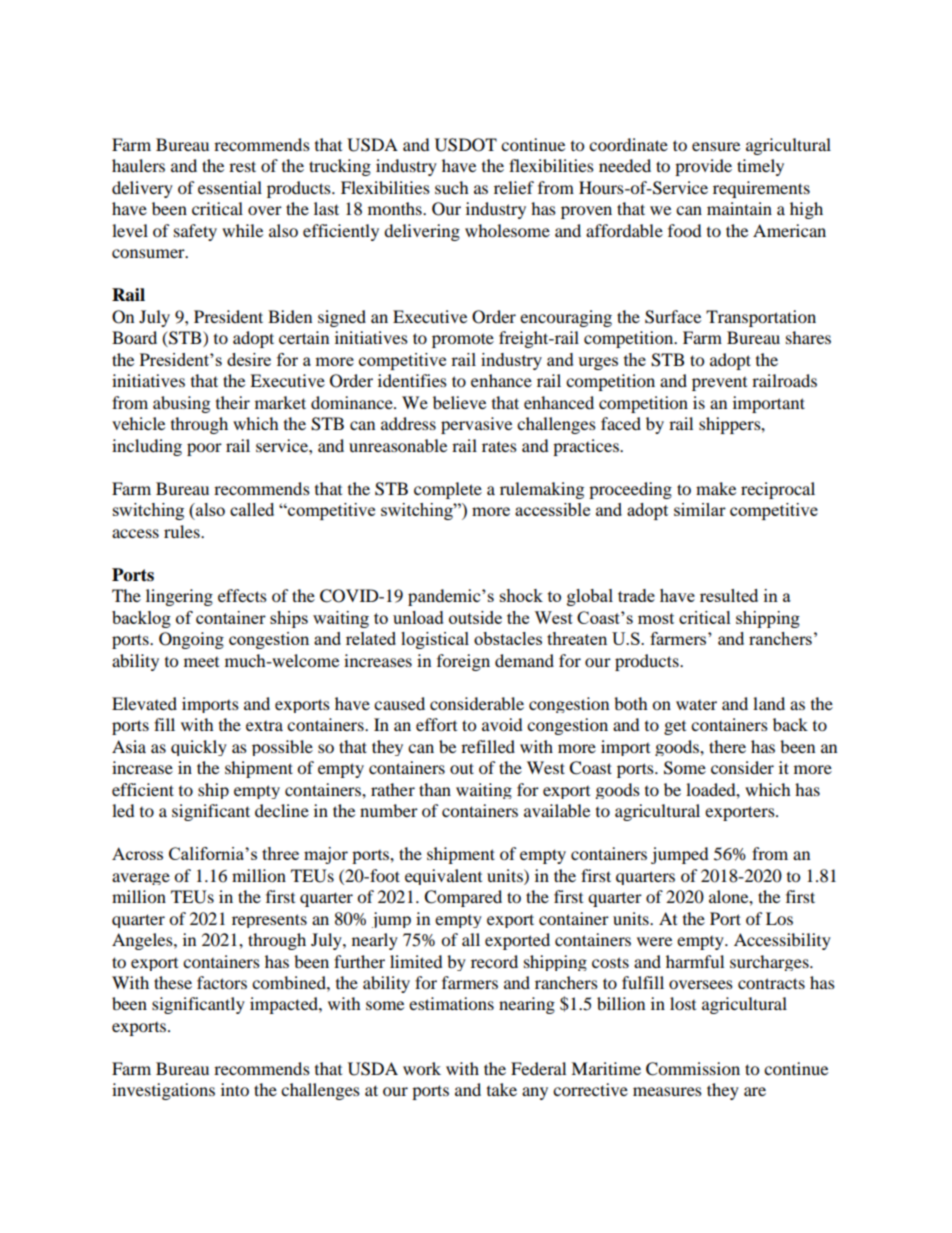 The image size is (952, 1233). What do you see at coordinates (475, 617) in the document?
I see `outside` at bounding box center [475, 617].
